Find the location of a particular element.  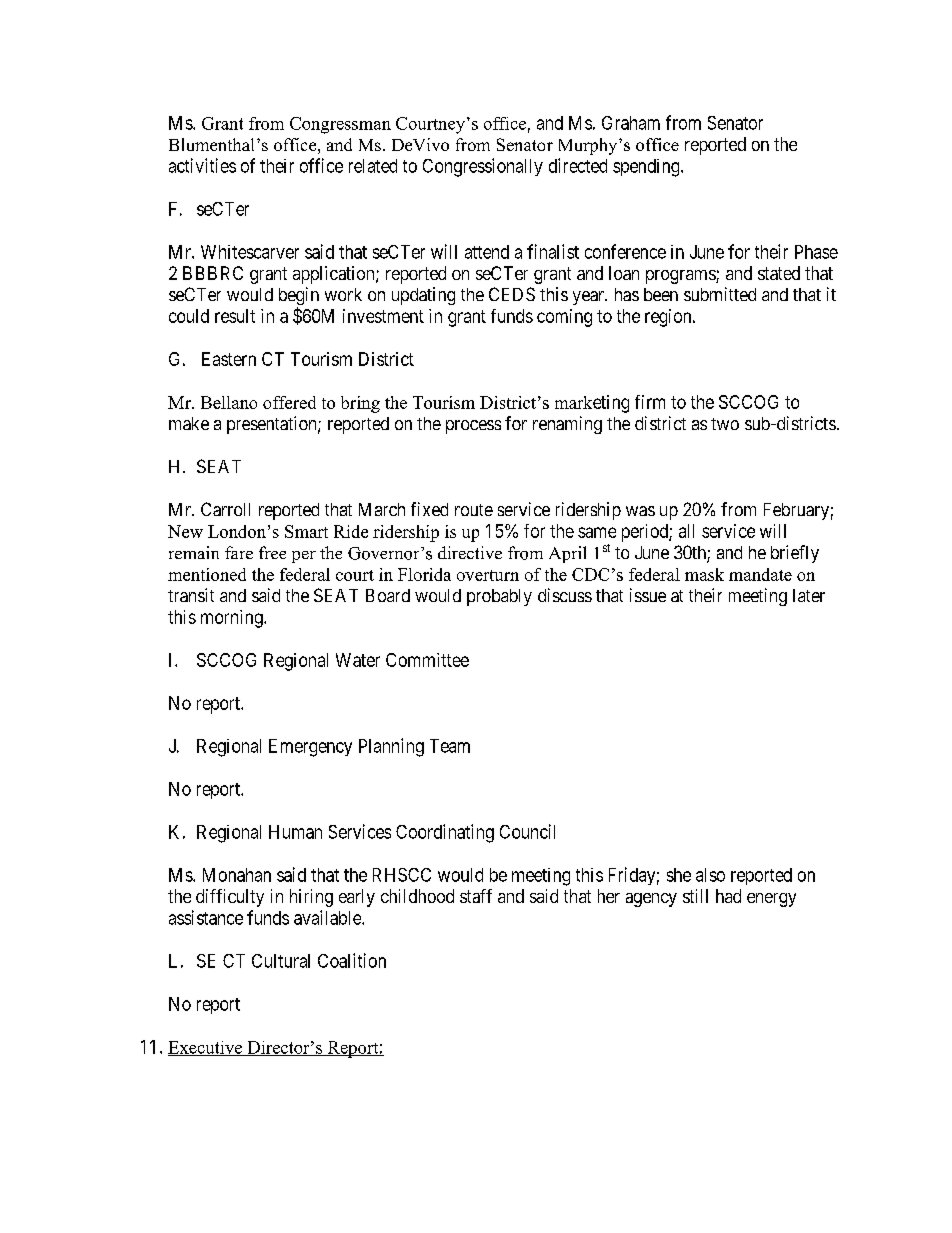

Executive is located at coordinates (206, 1048).
